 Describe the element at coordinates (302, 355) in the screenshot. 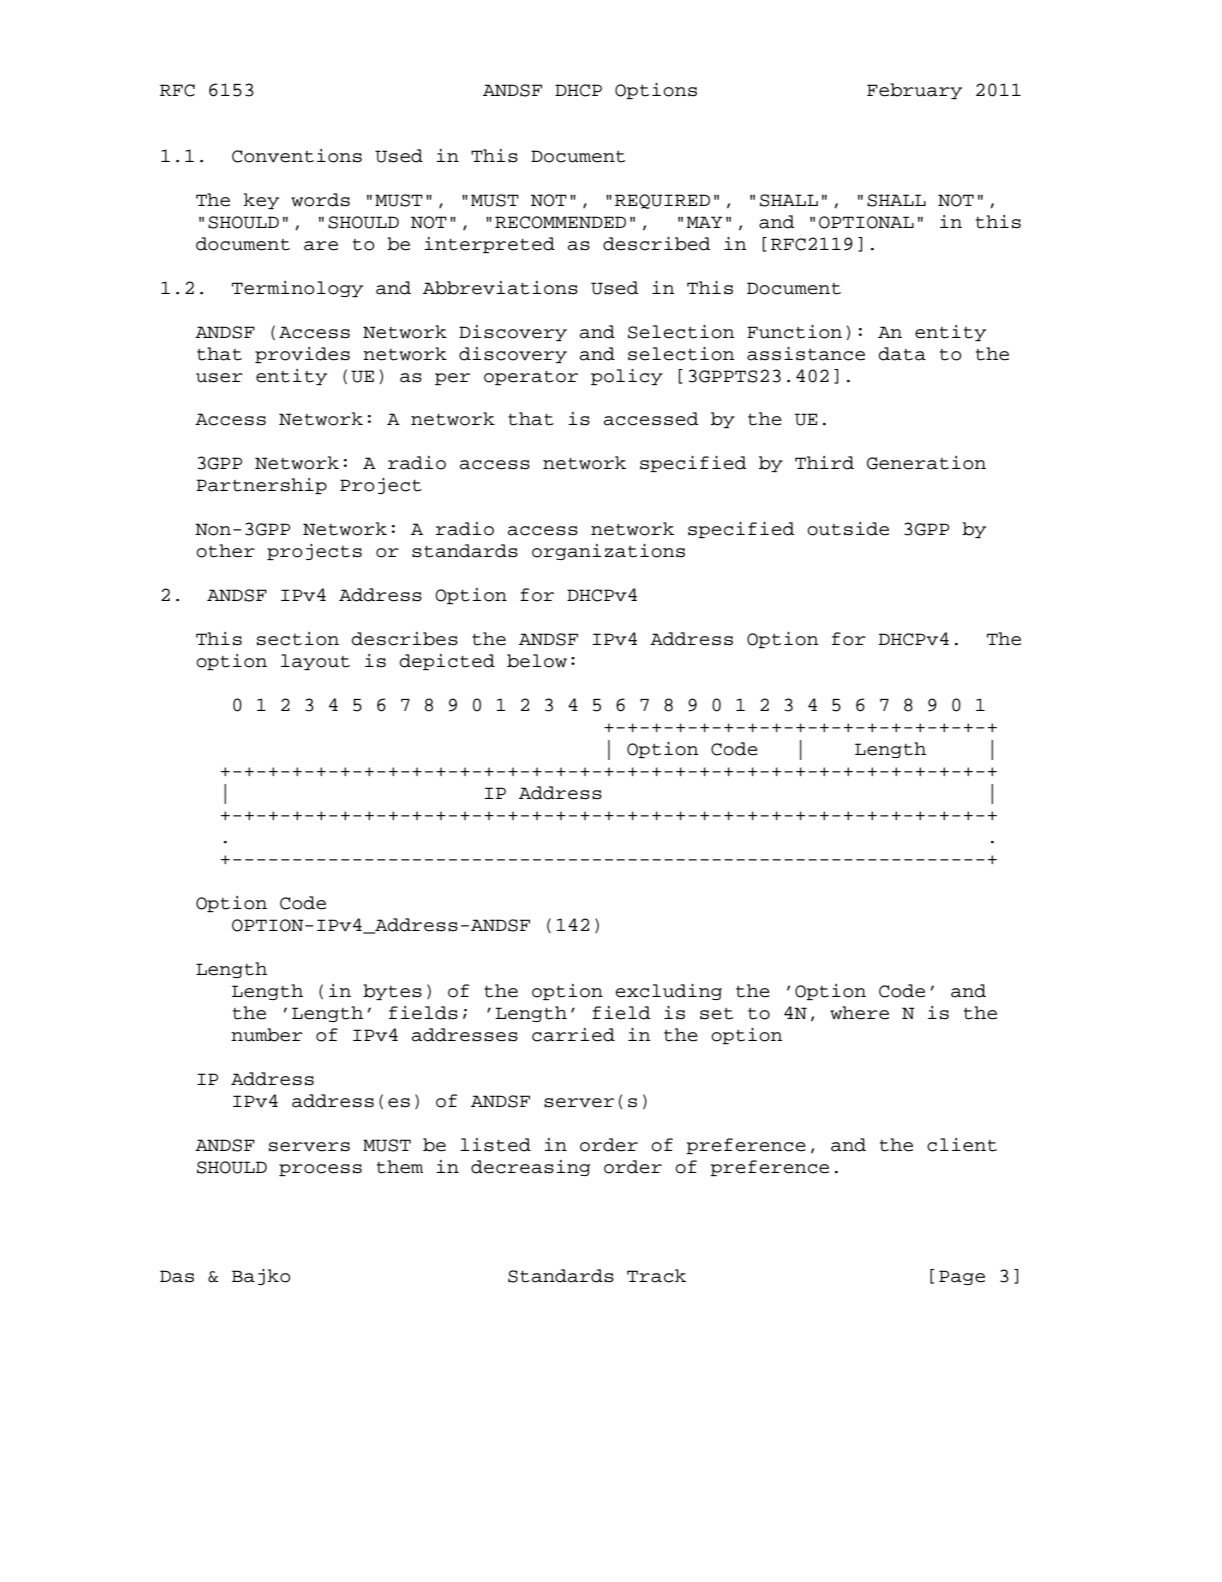

I see `provides` at that location.
